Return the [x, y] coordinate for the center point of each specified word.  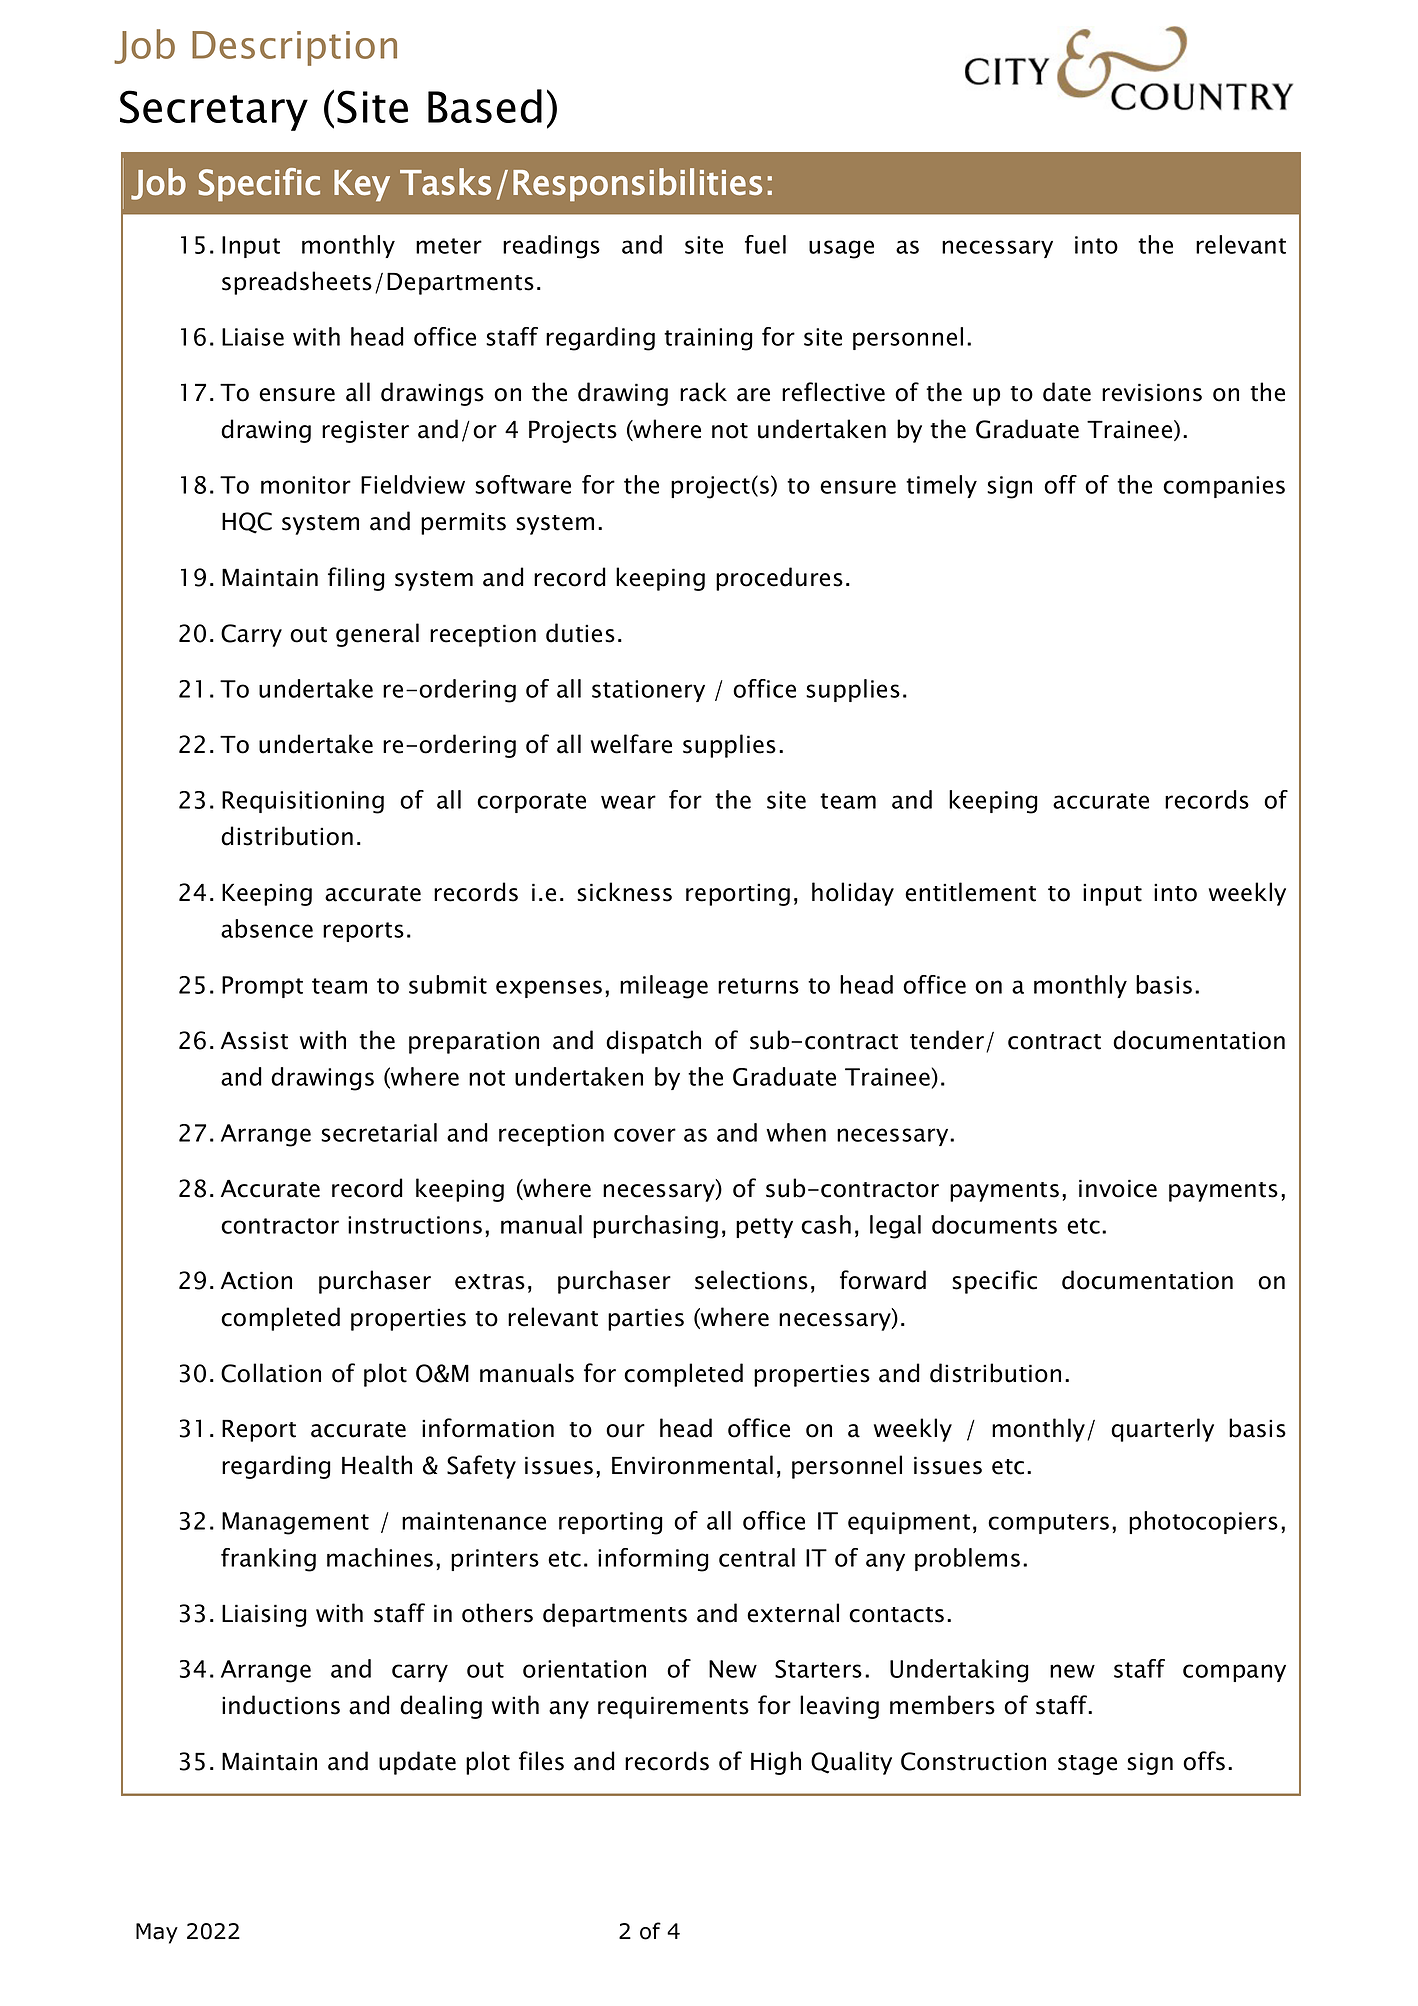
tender [947, 1040]
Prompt [262, 987]
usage [841, 249]
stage [1087, 1765]
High [776, 1763]
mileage [664, 987]
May [157, 1933]
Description [294, 48]
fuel [765, 244]
